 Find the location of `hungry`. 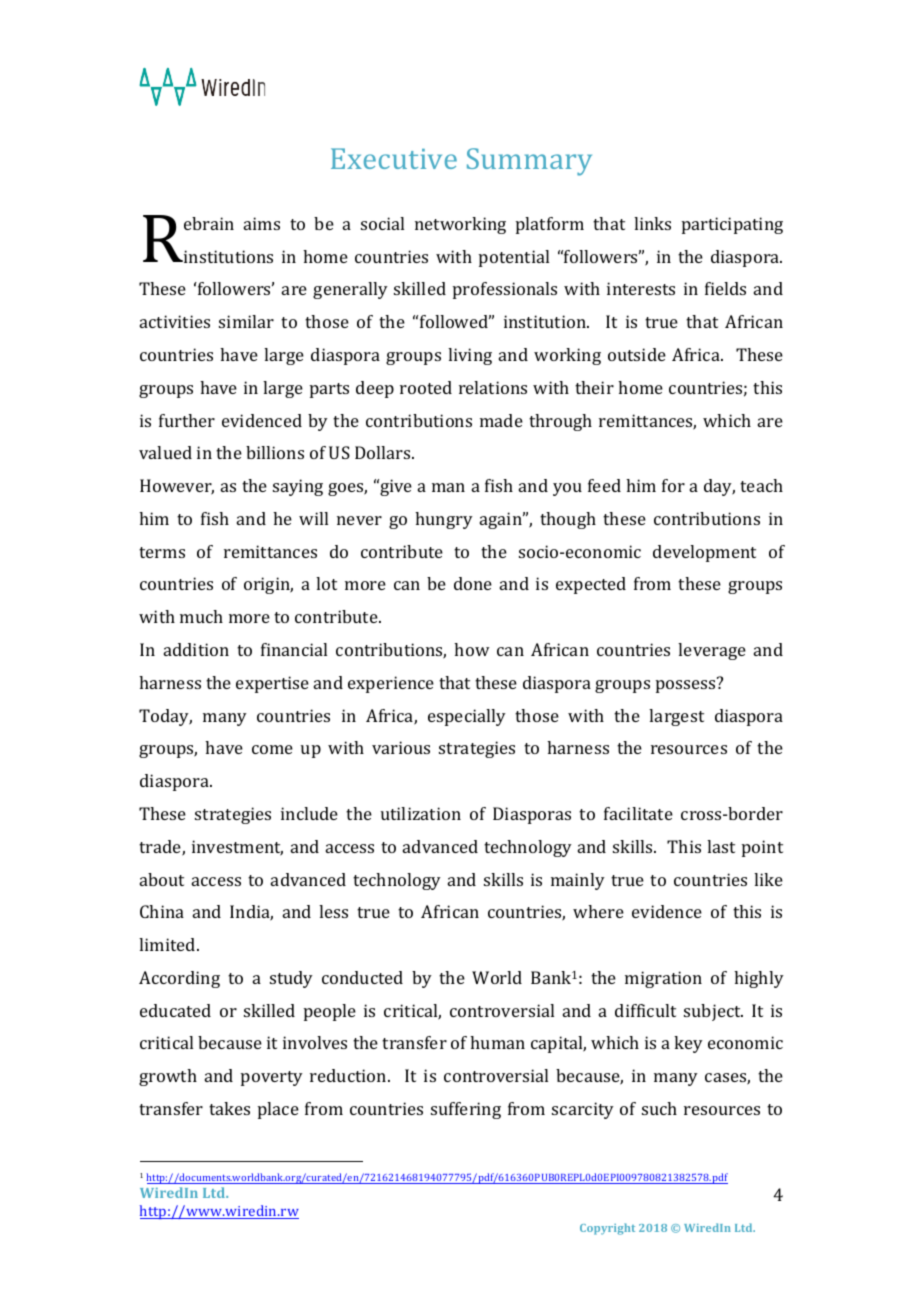

hungry is located at coordinates (444, 520).
